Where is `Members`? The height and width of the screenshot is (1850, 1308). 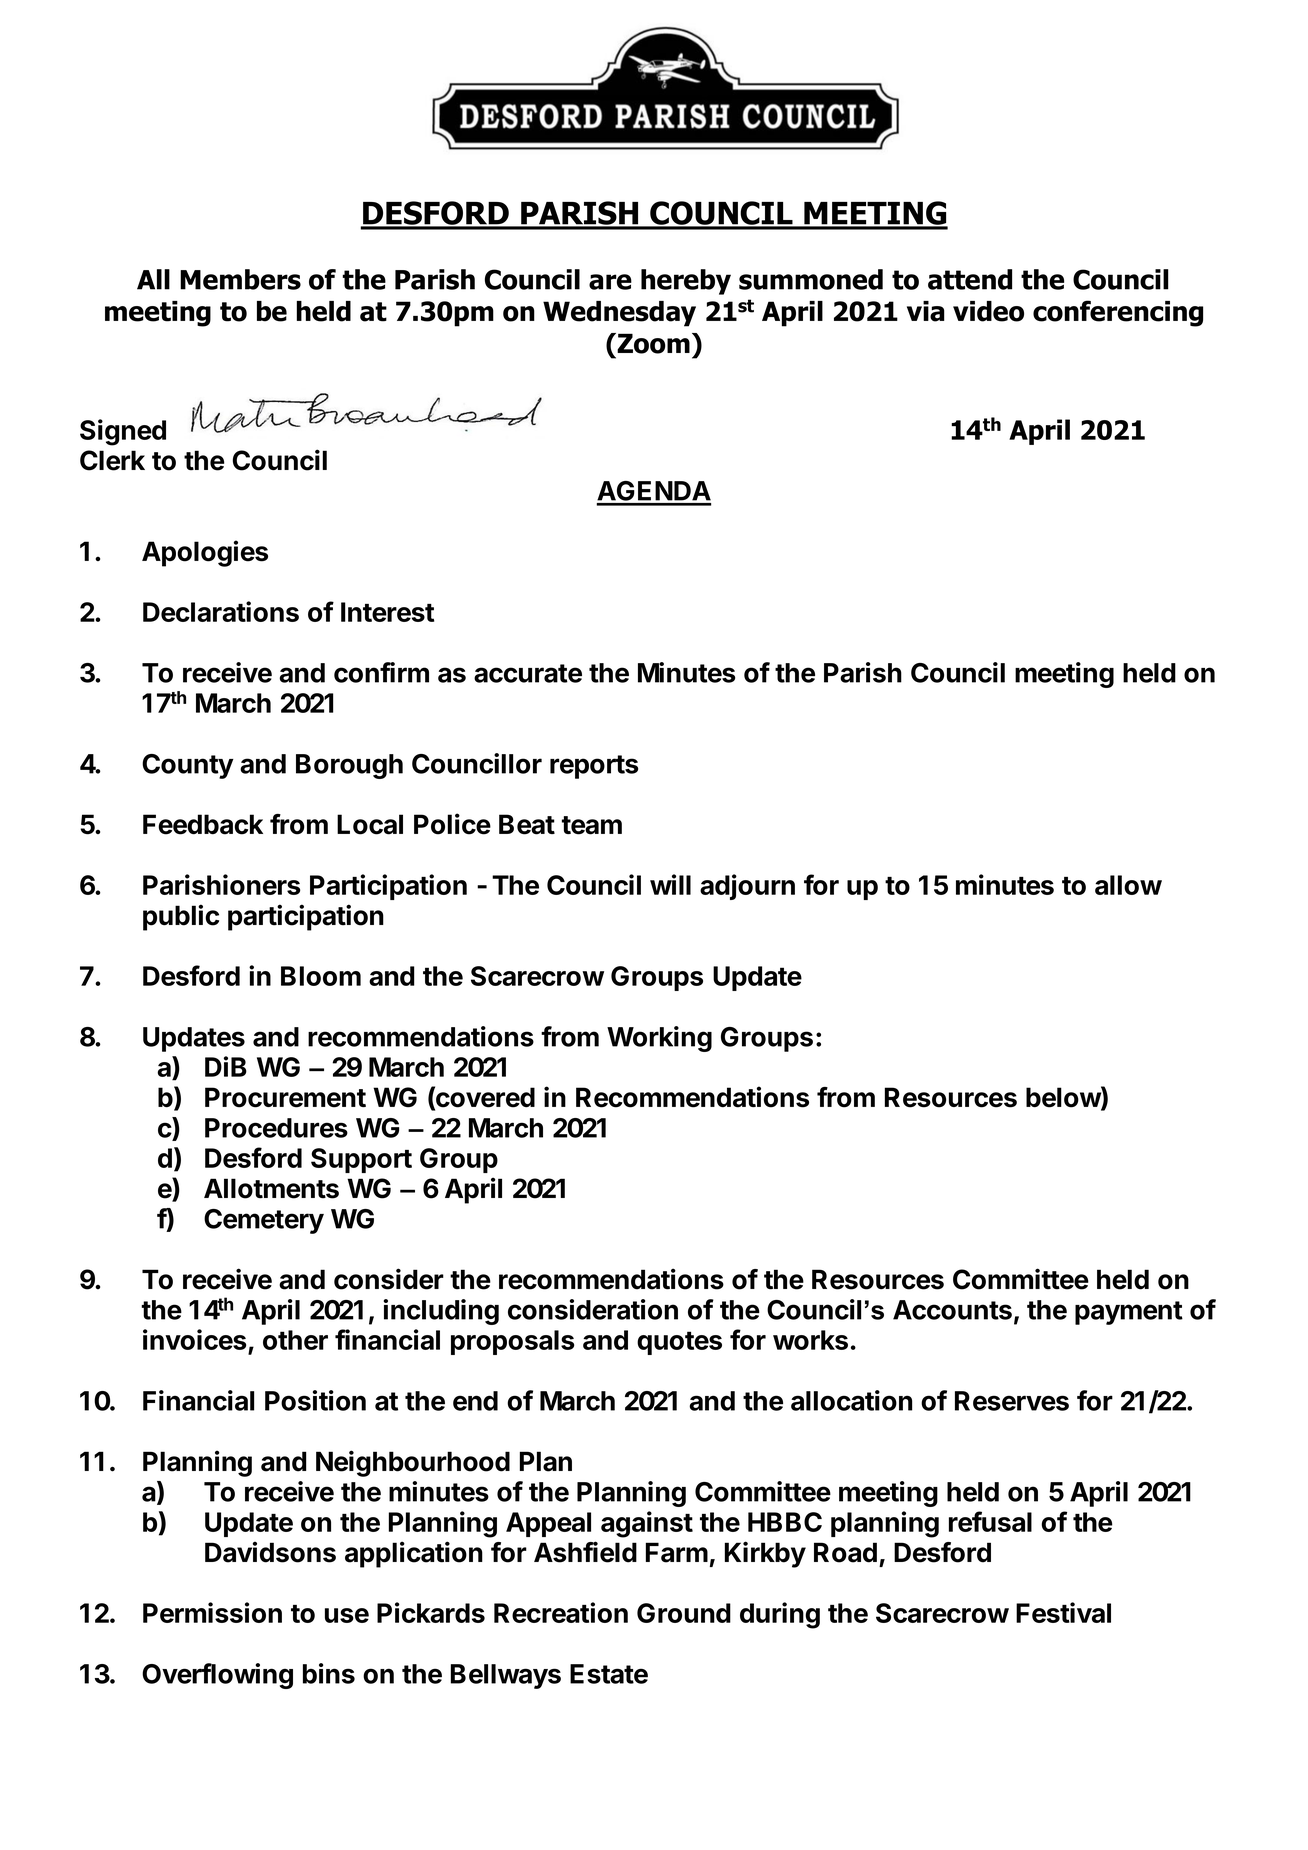
Members is located at coordinates (240, 279).
